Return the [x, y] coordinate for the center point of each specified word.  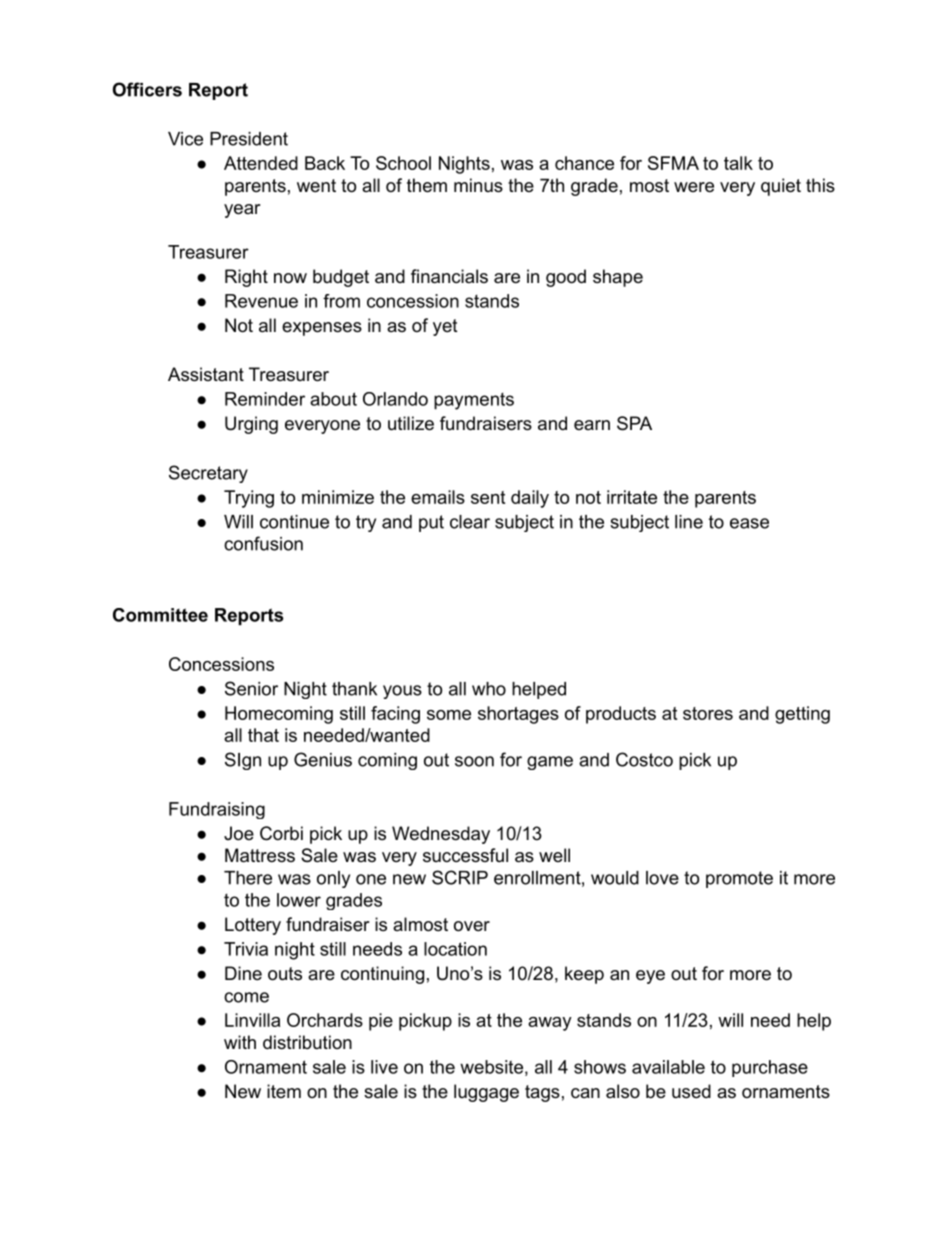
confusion [263, 543]
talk [738, 163]
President [249, 139]
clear [470, 522]
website [491, 1067]
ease [749, 523]
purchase [770, 1068]
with [240, 1042]
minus [478, 185]
